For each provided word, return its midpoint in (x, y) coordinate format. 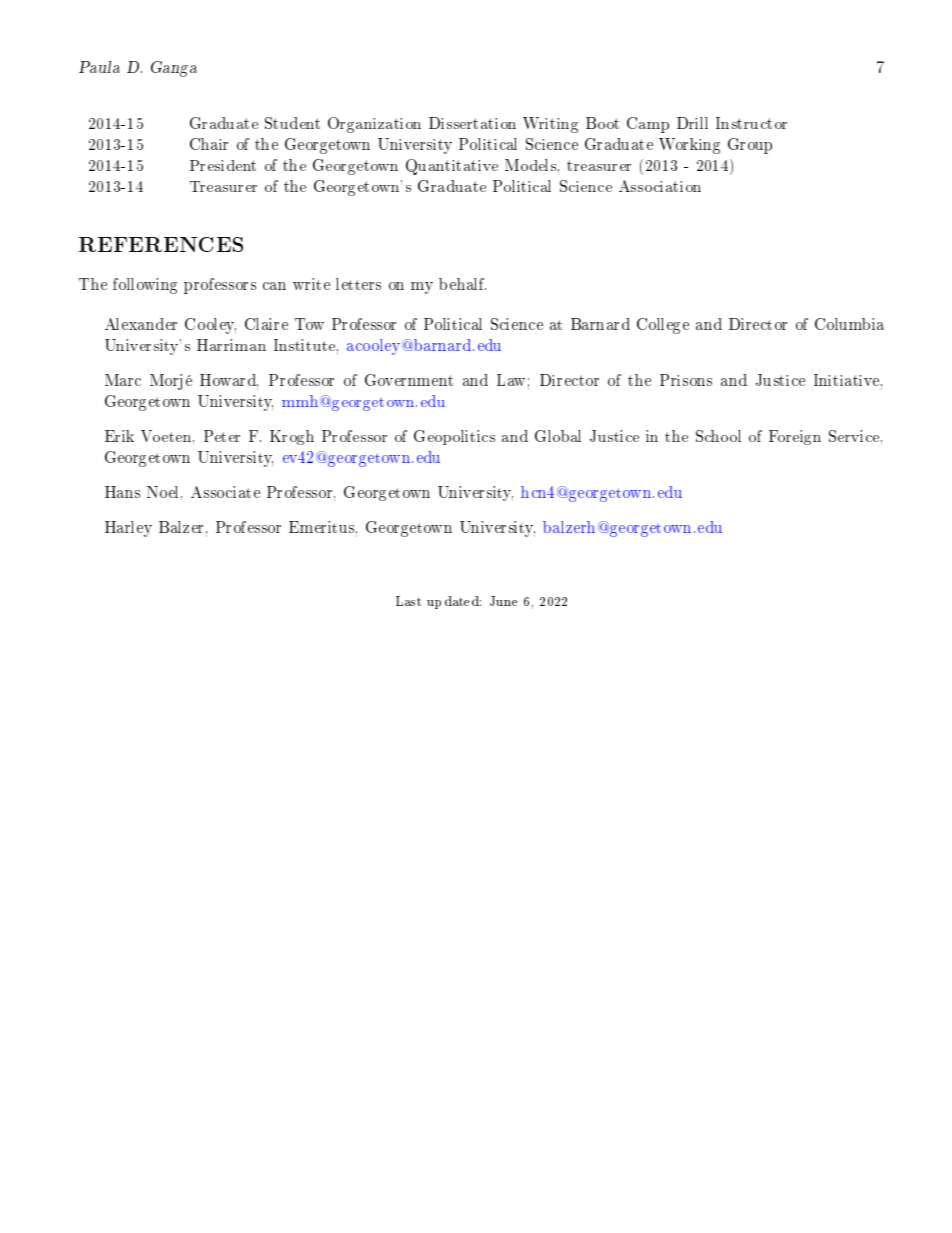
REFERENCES (161, 244)
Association (660, 186)
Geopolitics (454, 437)
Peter (222, 436)
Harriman (231, 345)
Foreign (795, 437)
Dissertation (472, 123)
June (503, 601)
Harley (128, 529)
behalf (462, 284)
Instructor (751, 123)
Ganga (174, 69)
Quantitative (452, 167)
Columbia (849, 324)
